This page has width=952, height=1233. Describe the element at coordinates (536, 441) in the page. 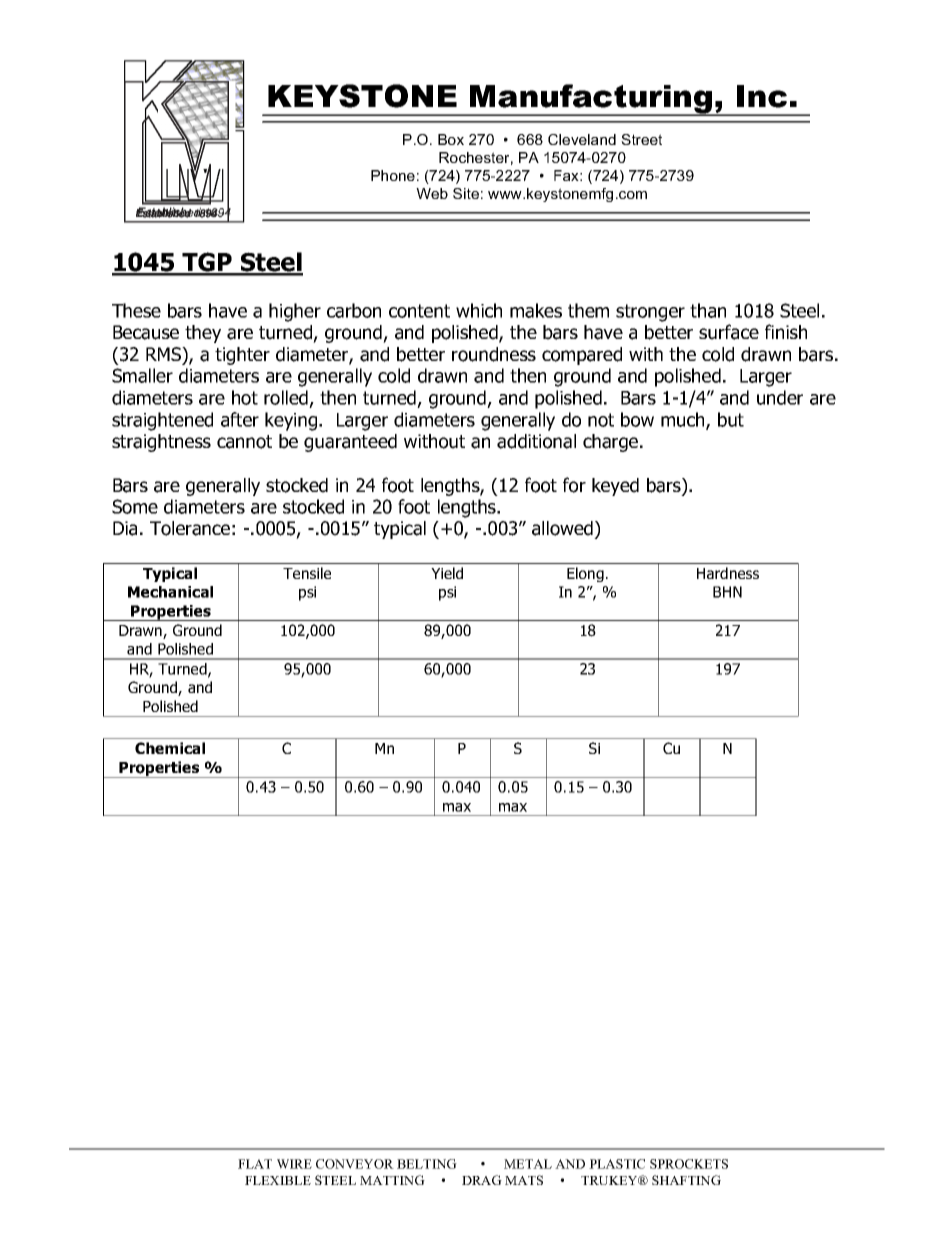

I see `additional` at that location.
